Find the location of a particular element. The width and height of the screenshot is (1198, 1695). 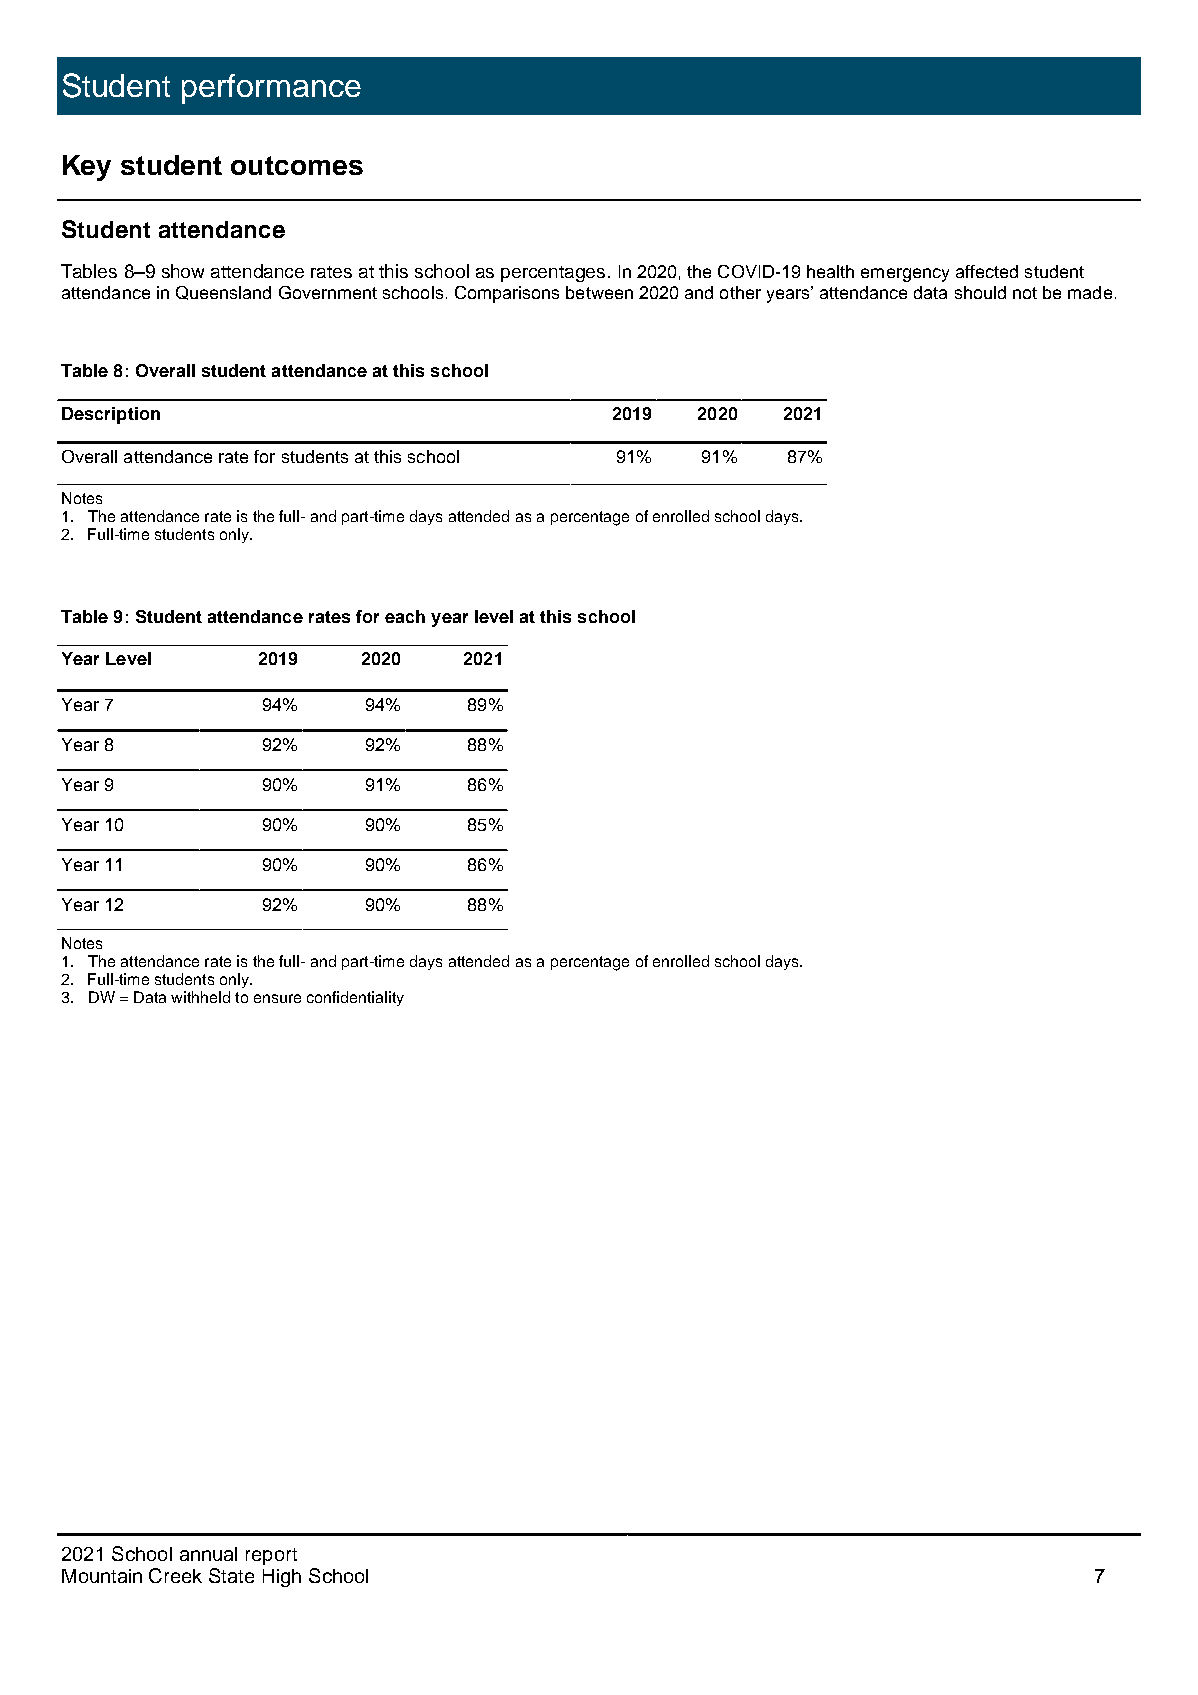

annual is located at coordinates (208, 1554).
